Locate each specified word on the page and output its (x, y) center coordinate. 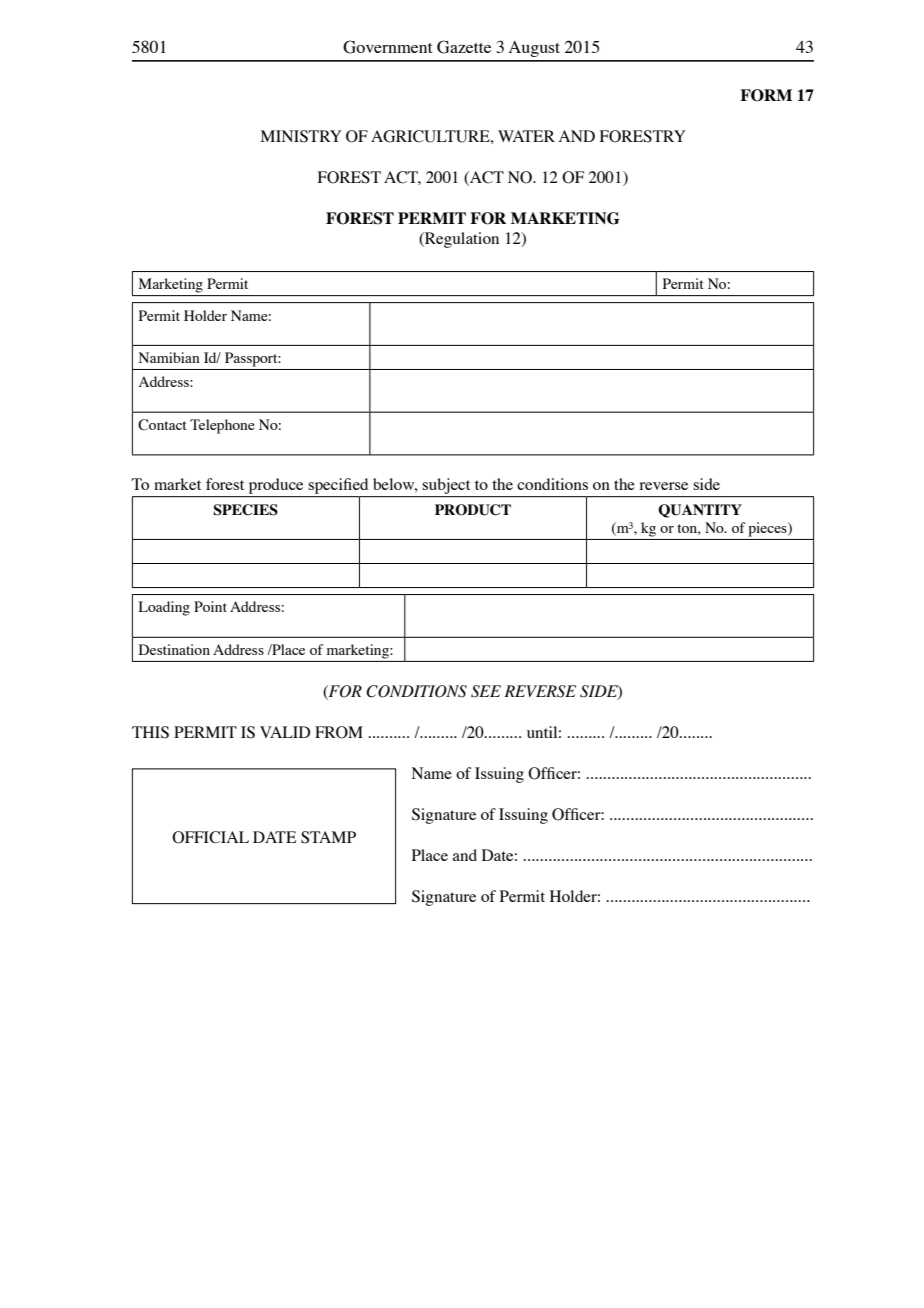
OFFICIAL (210, 837)
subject (446, 486)
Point (210, 606)
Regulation (461, 240)
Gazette (464, 47)
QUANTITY (700, 511)
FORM (766, 95)
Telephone (222, 426)
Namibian (169, 357)
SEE (486, 691)
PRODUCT (473, 510)
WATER (526, 136)
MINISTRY (301, 136)
